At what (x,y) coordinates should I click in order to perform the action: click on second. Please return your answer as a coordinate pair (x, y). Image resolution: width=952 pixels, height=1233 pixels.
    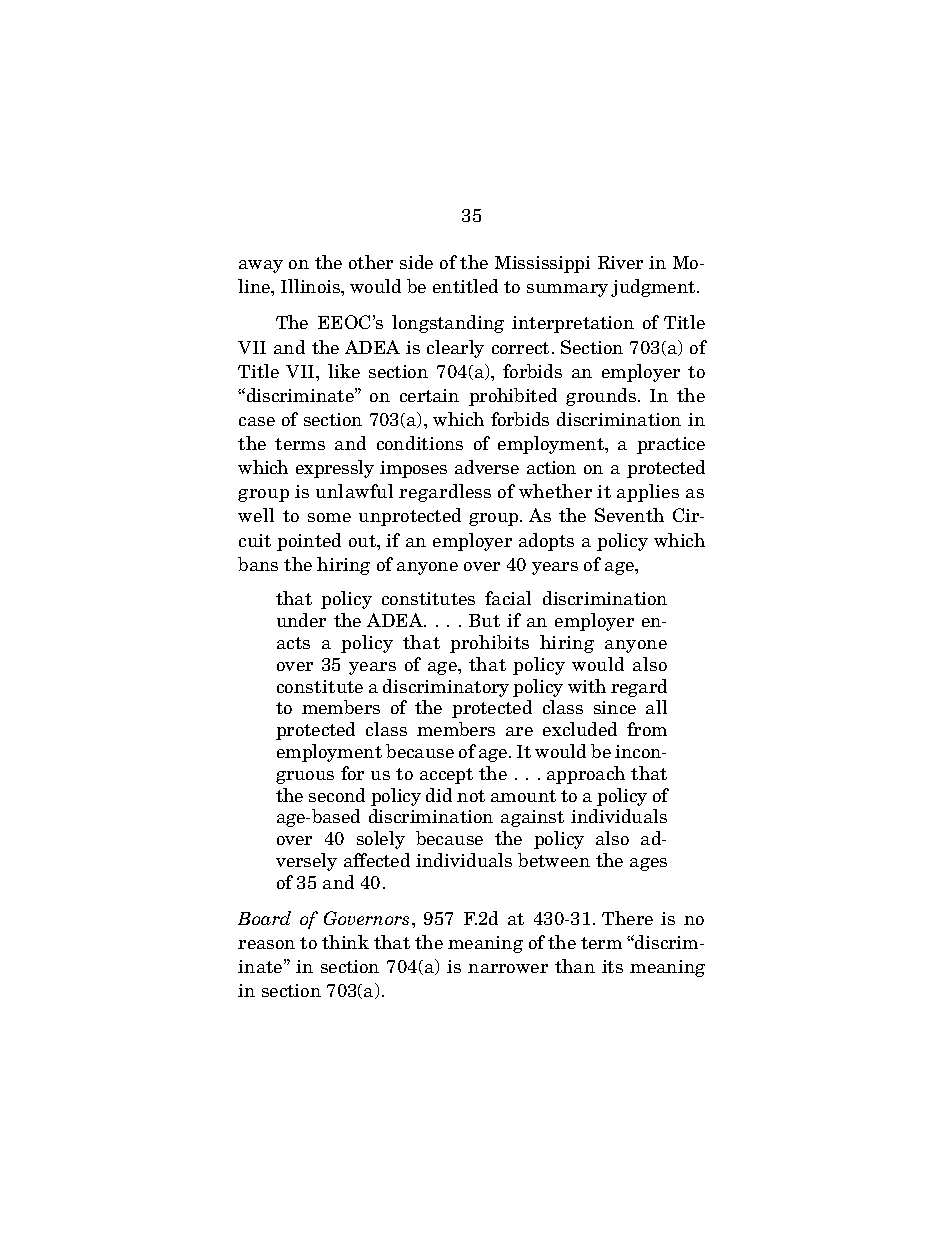
    Looking at the image, I should click on (337, 795).
